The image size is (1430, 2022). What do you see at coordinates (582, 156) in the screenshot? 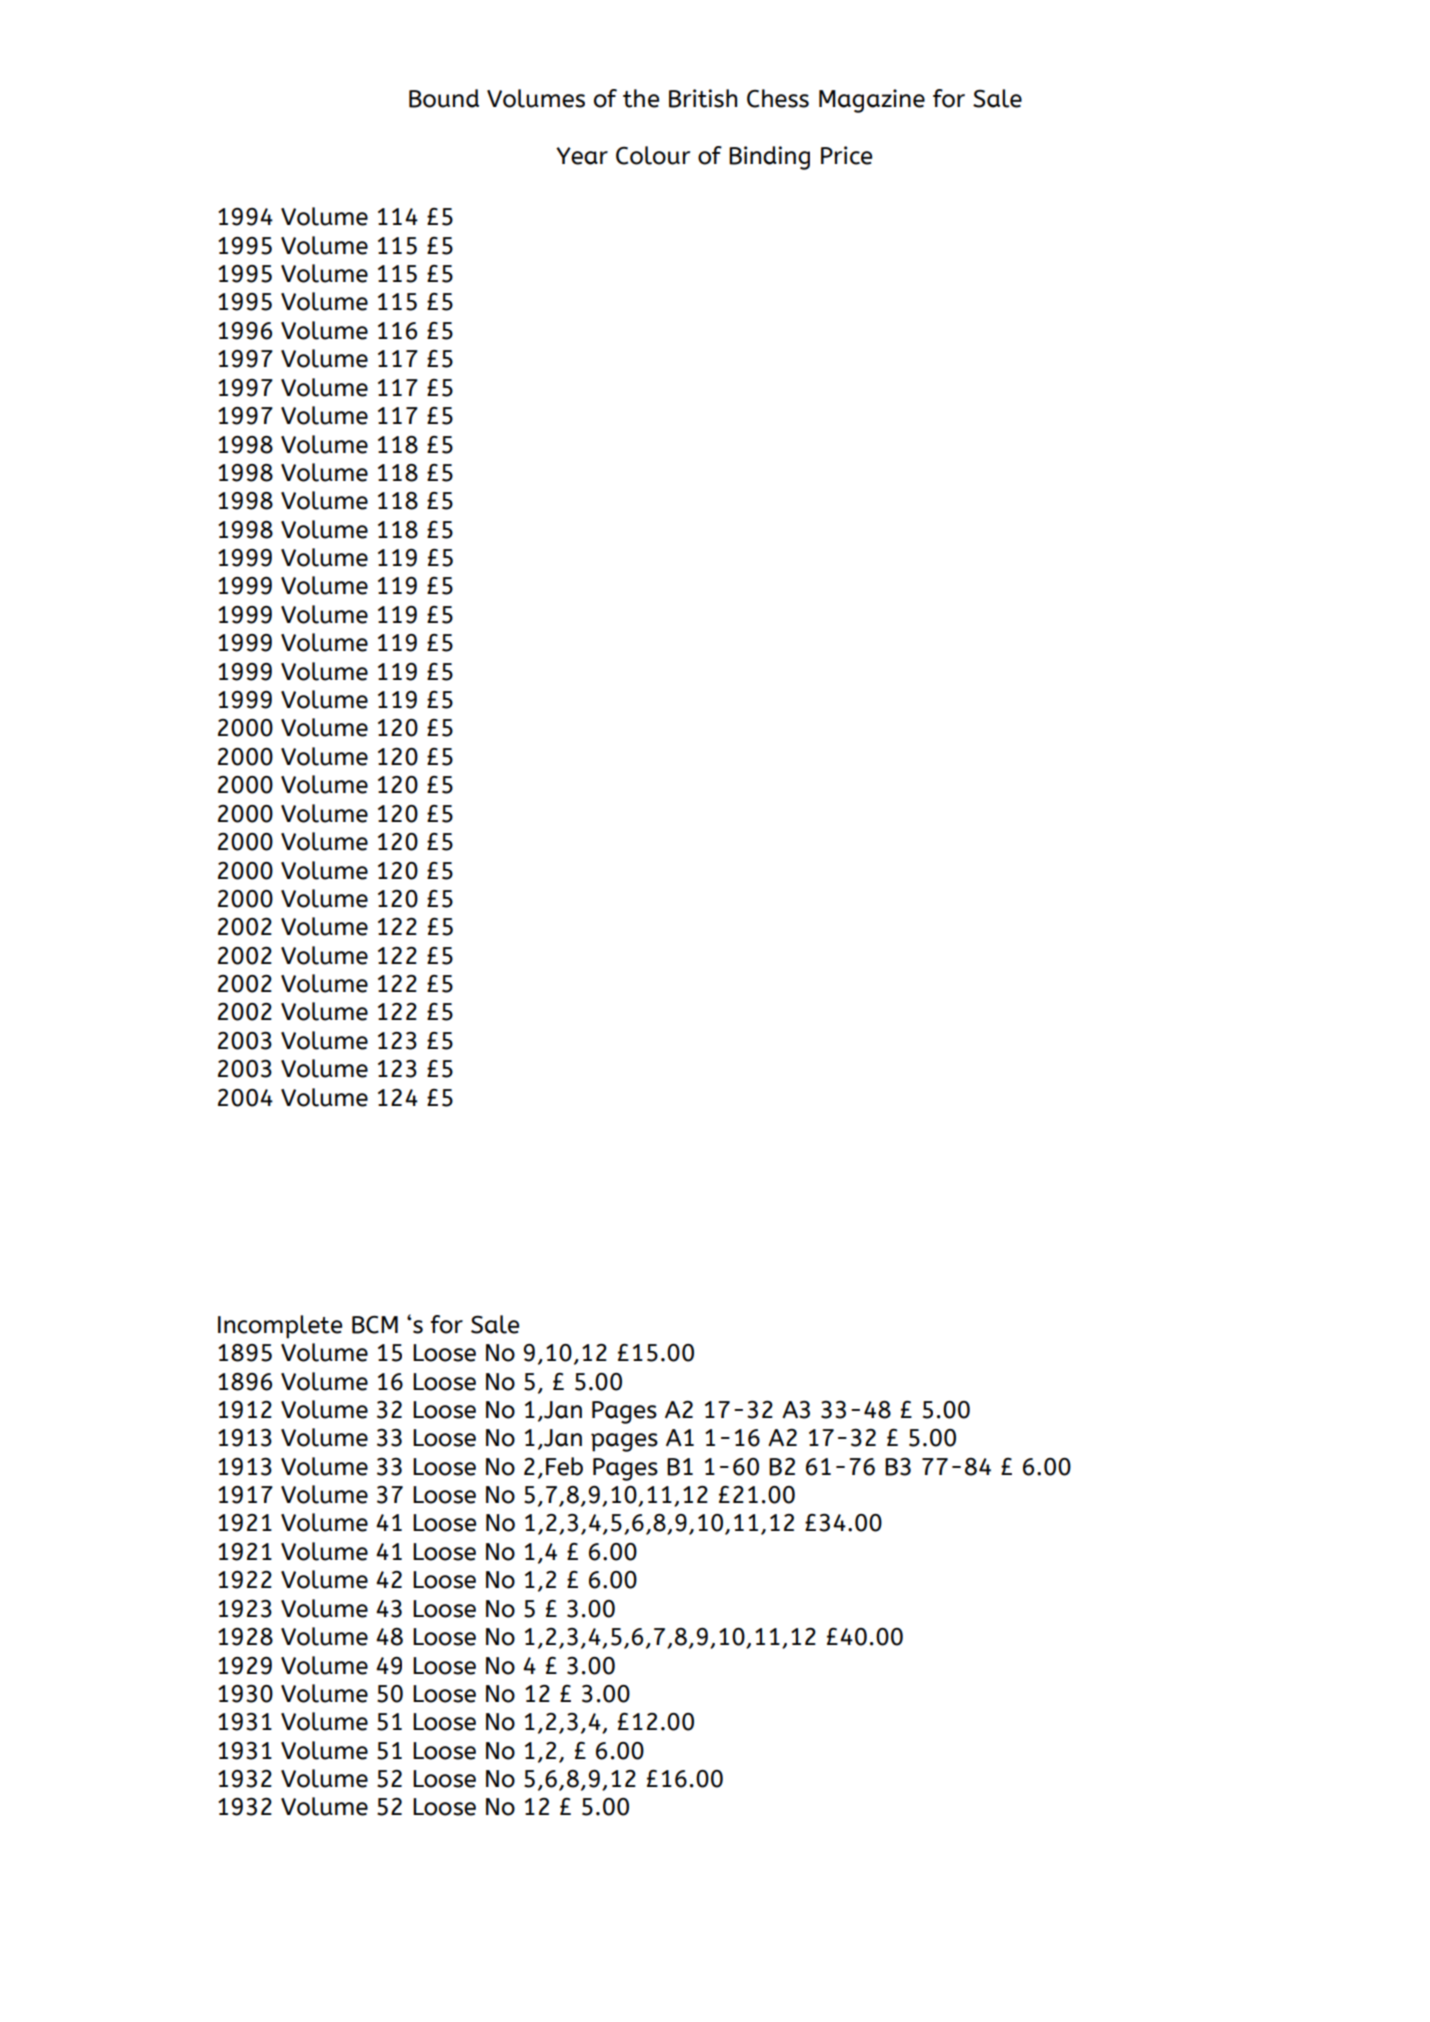
I see `Year` at bounding box center [582, 156].
